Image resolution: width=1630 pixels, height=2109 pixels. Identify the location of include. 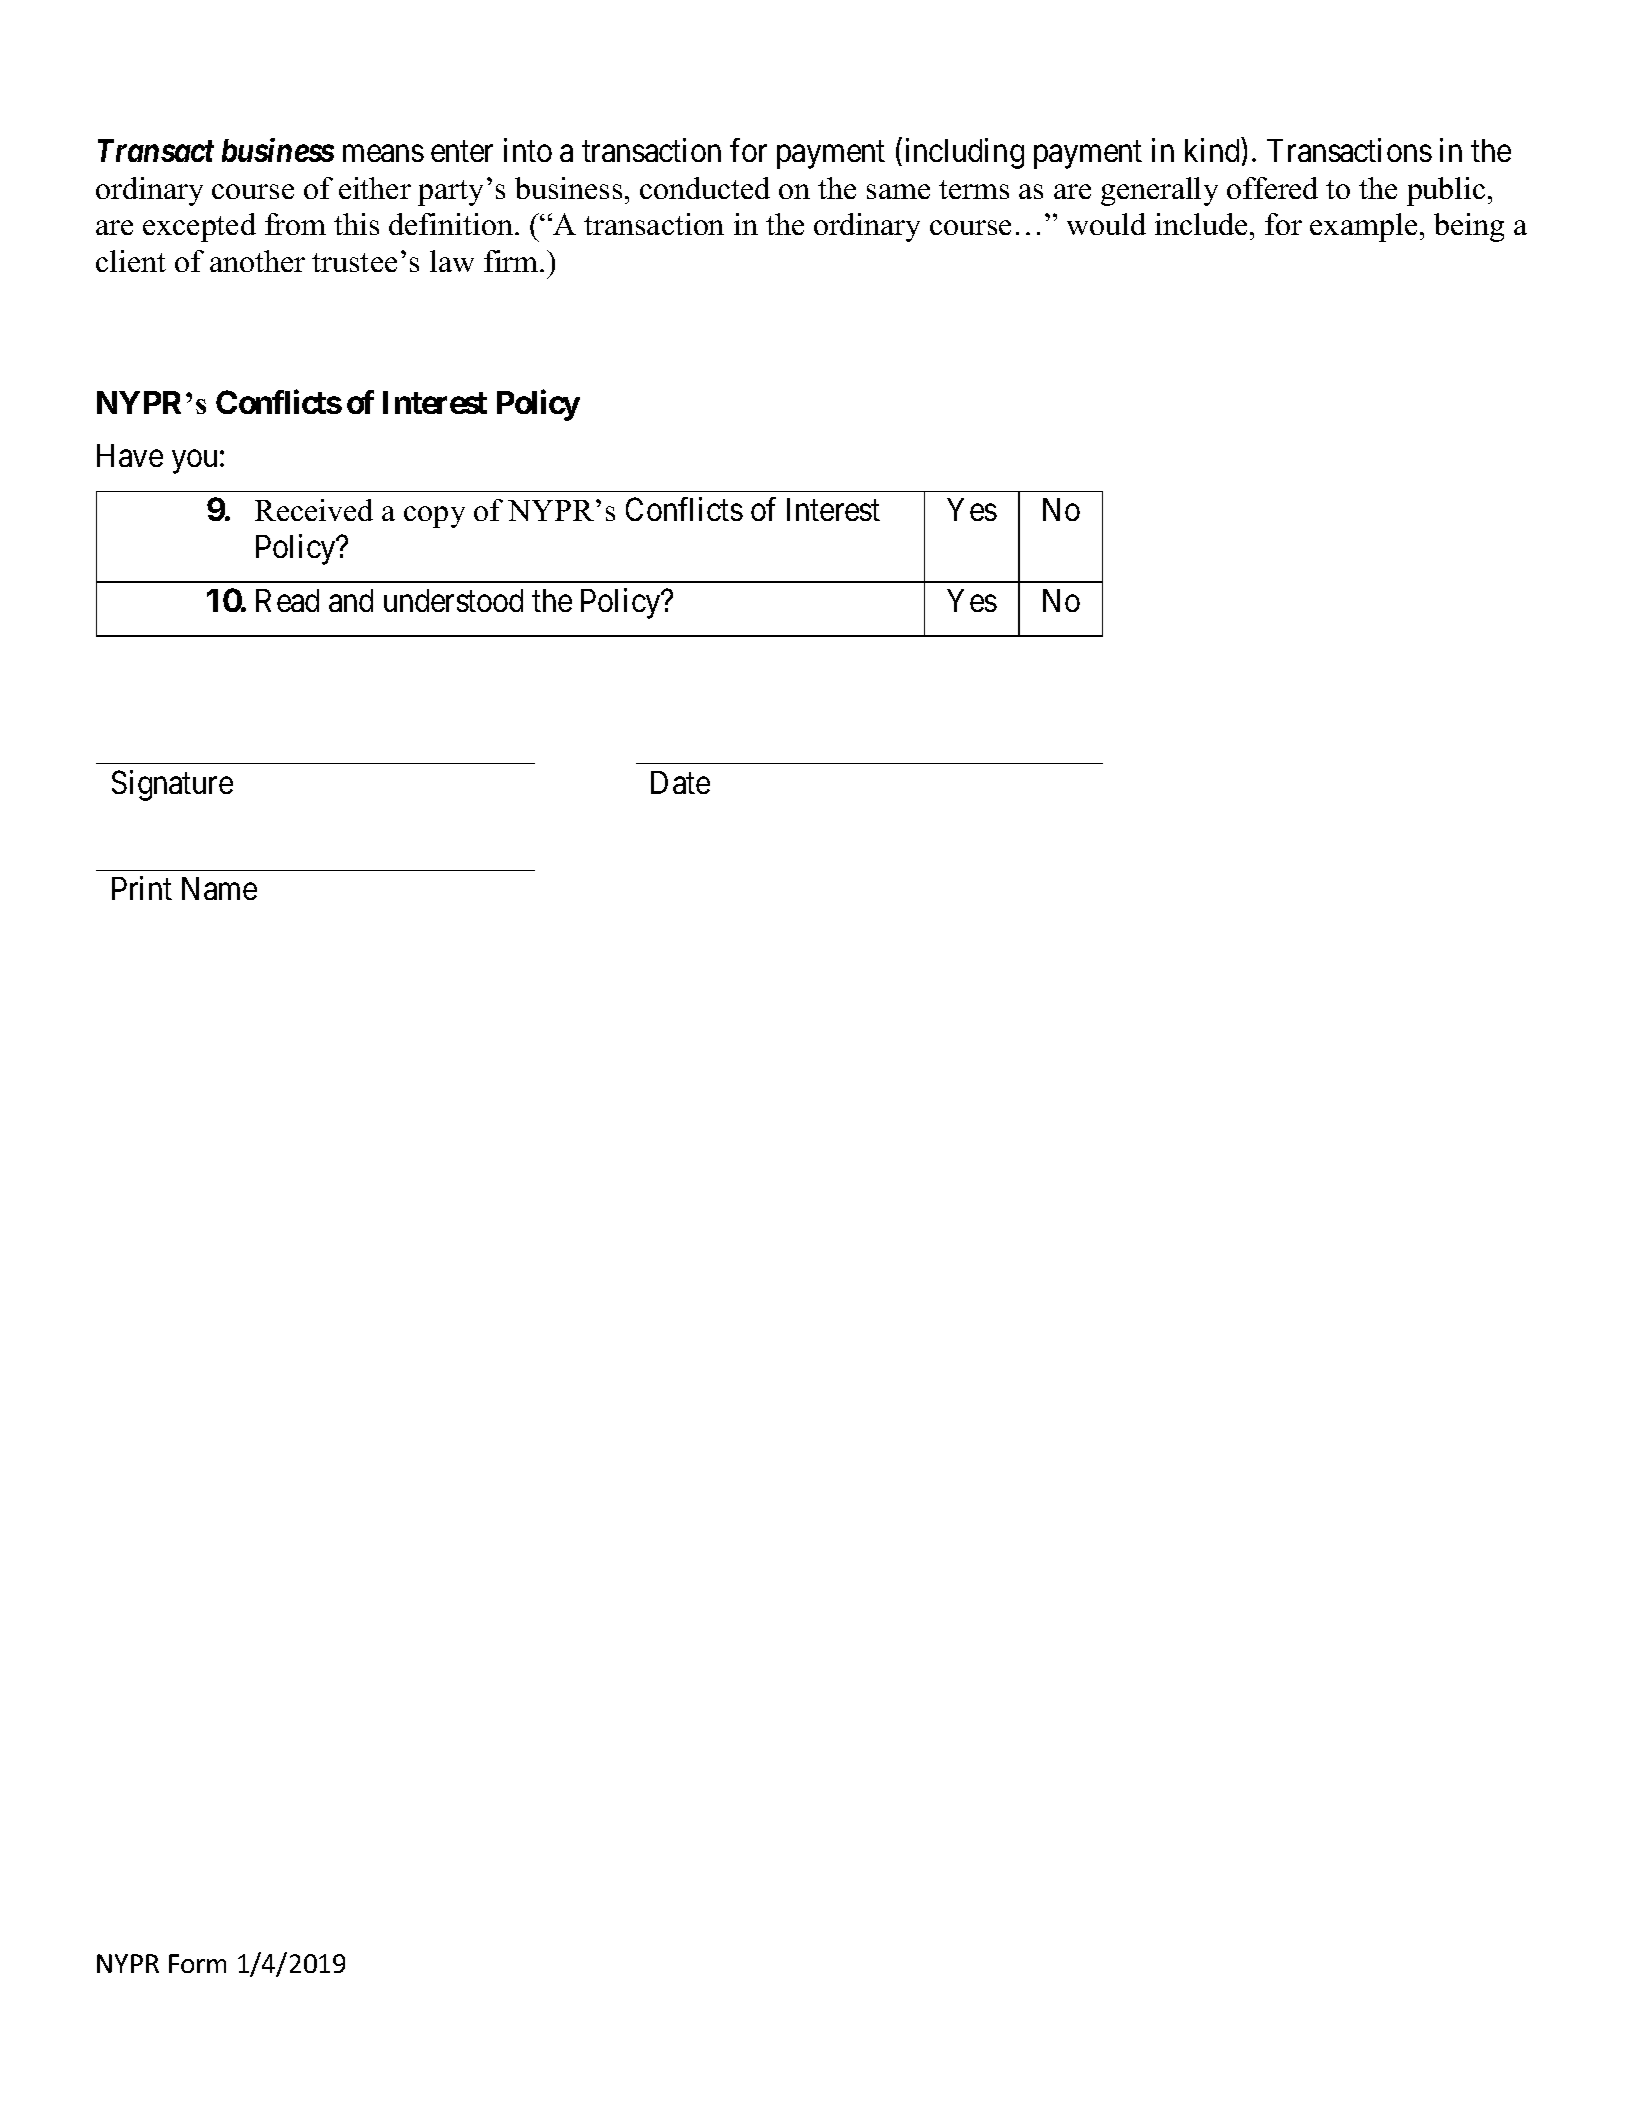
(1201, 224).
